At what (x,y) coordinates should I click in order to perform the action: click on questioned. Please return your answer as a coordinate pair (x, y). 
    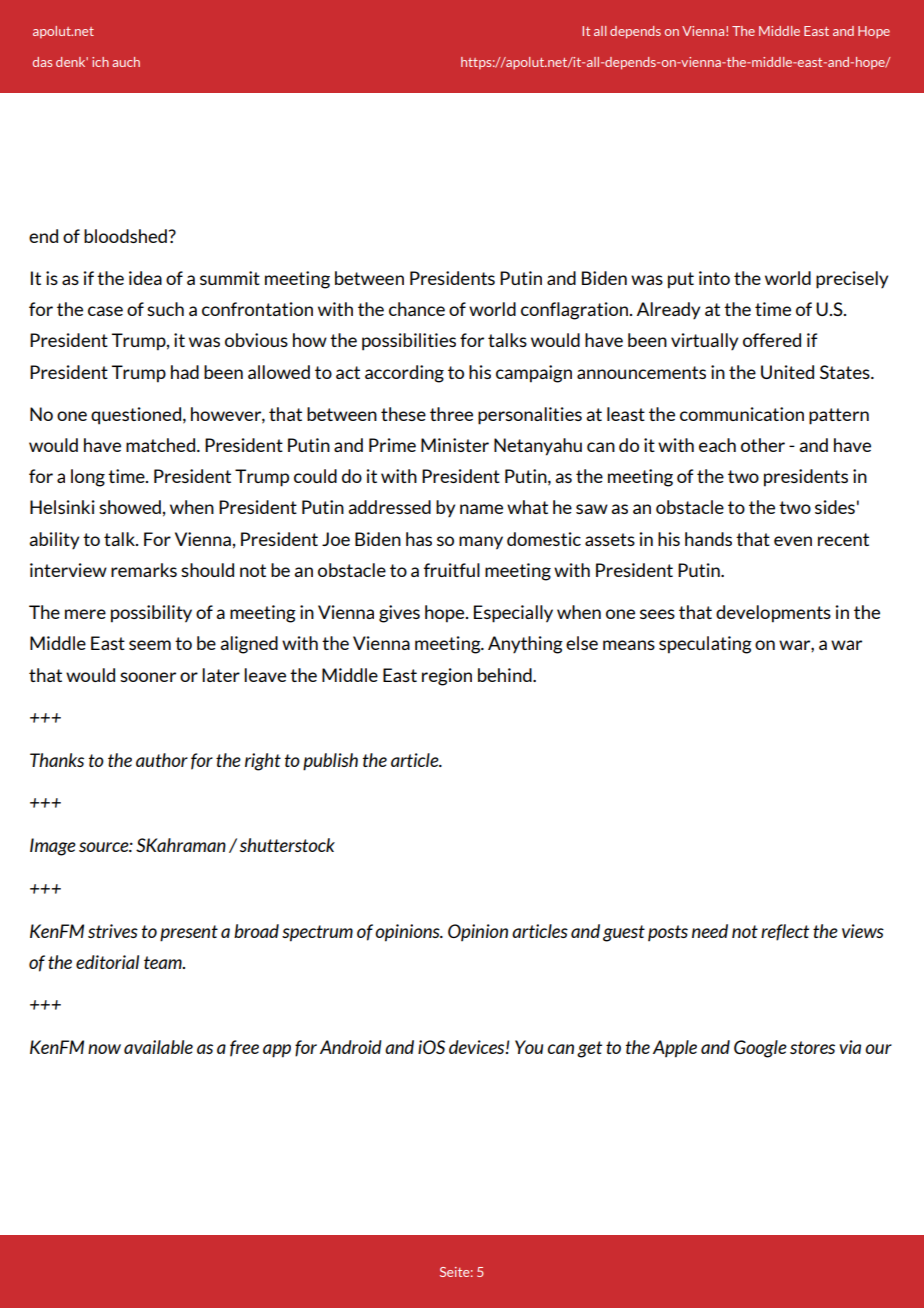
    Looking at the image, I should click on (136, 416).
